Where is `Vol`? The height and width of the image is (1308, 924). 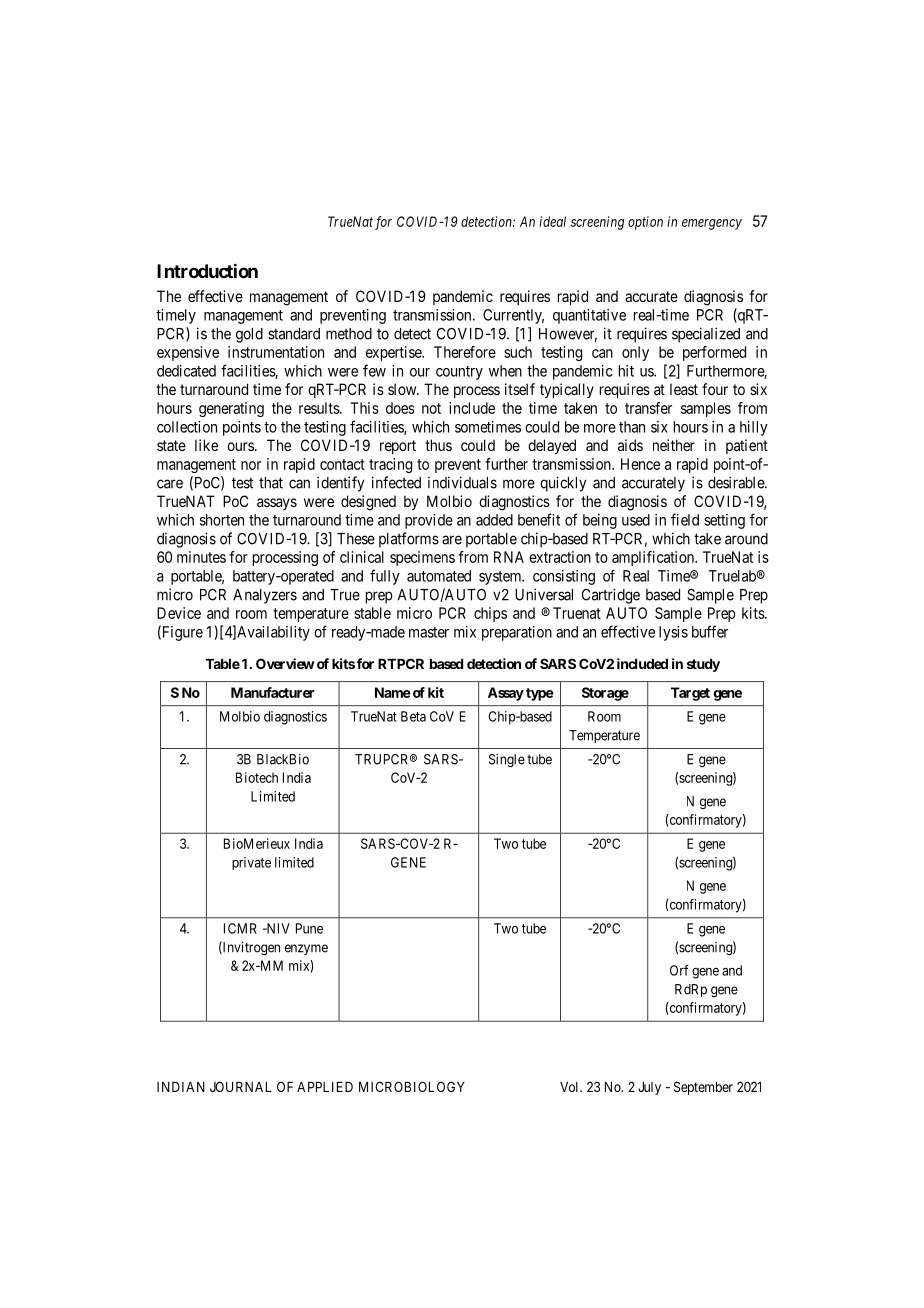 Vol is located at coordinates (570, 1087).
